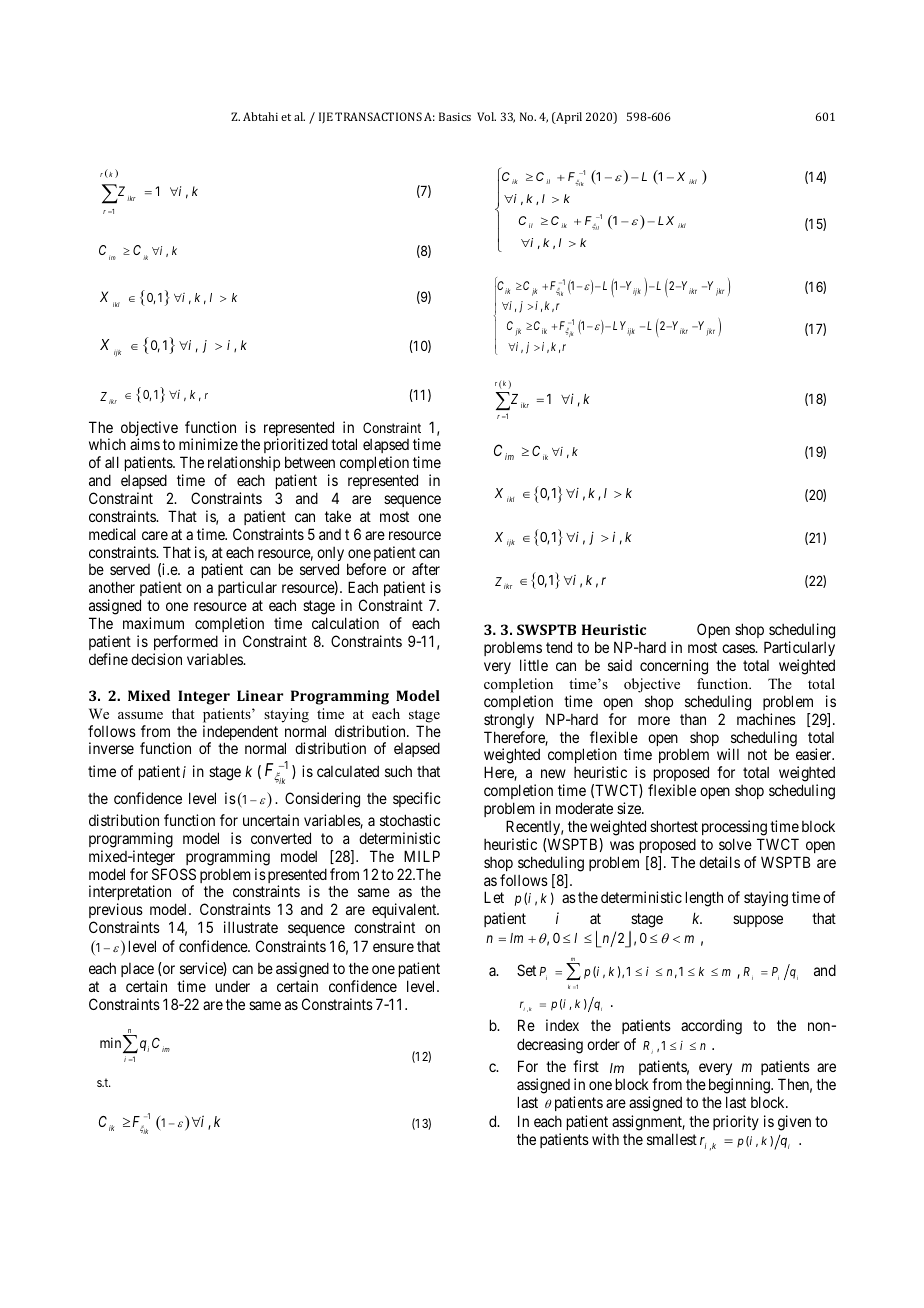 The height and width of the screenshot is (1308, 924). What do you see at coordinates (233, 986) in the screenshot?
I see `under` at bounding box center [233, 986].
